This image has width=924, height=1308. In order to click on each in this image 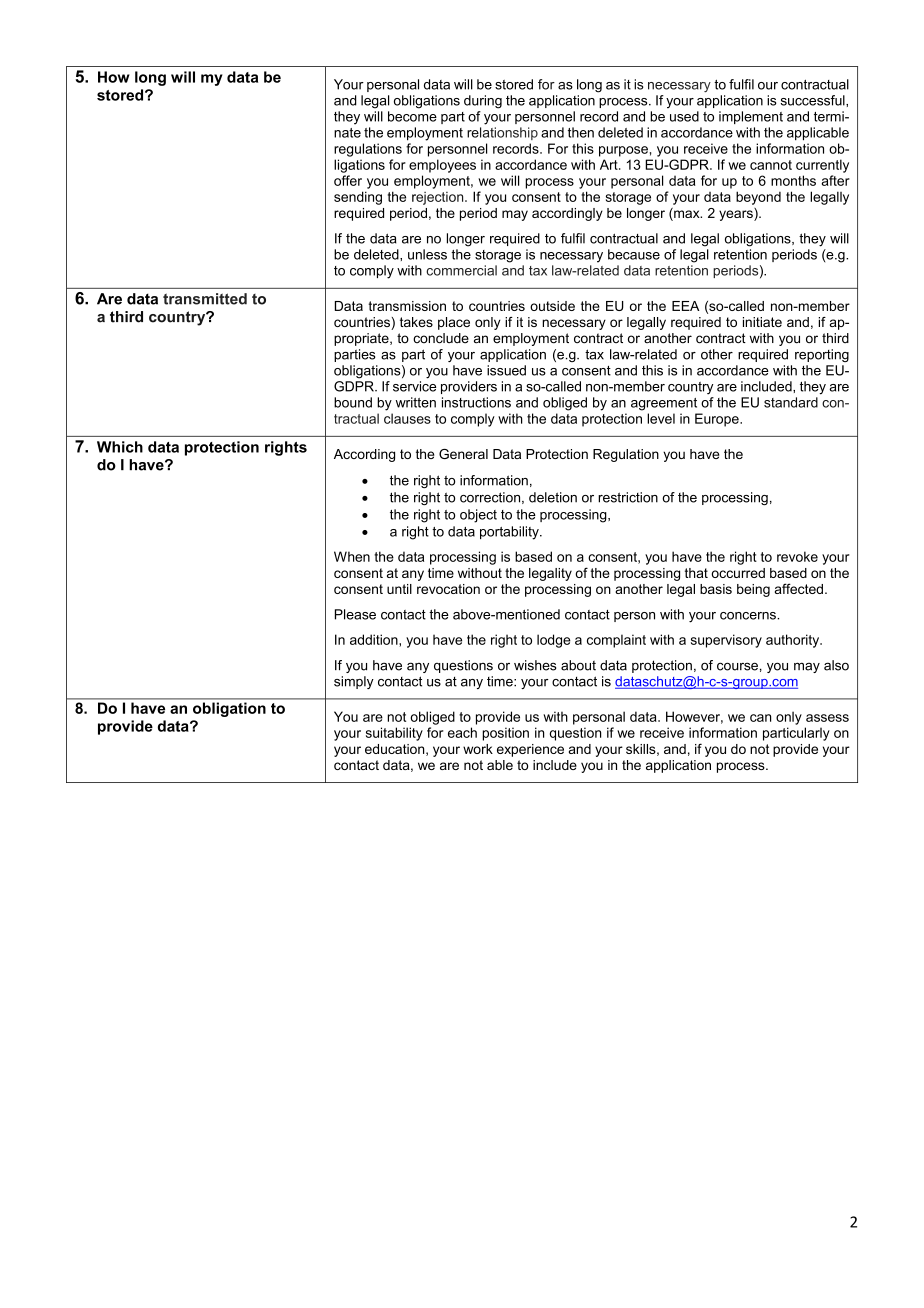, I will do `click(462, 732)`.
